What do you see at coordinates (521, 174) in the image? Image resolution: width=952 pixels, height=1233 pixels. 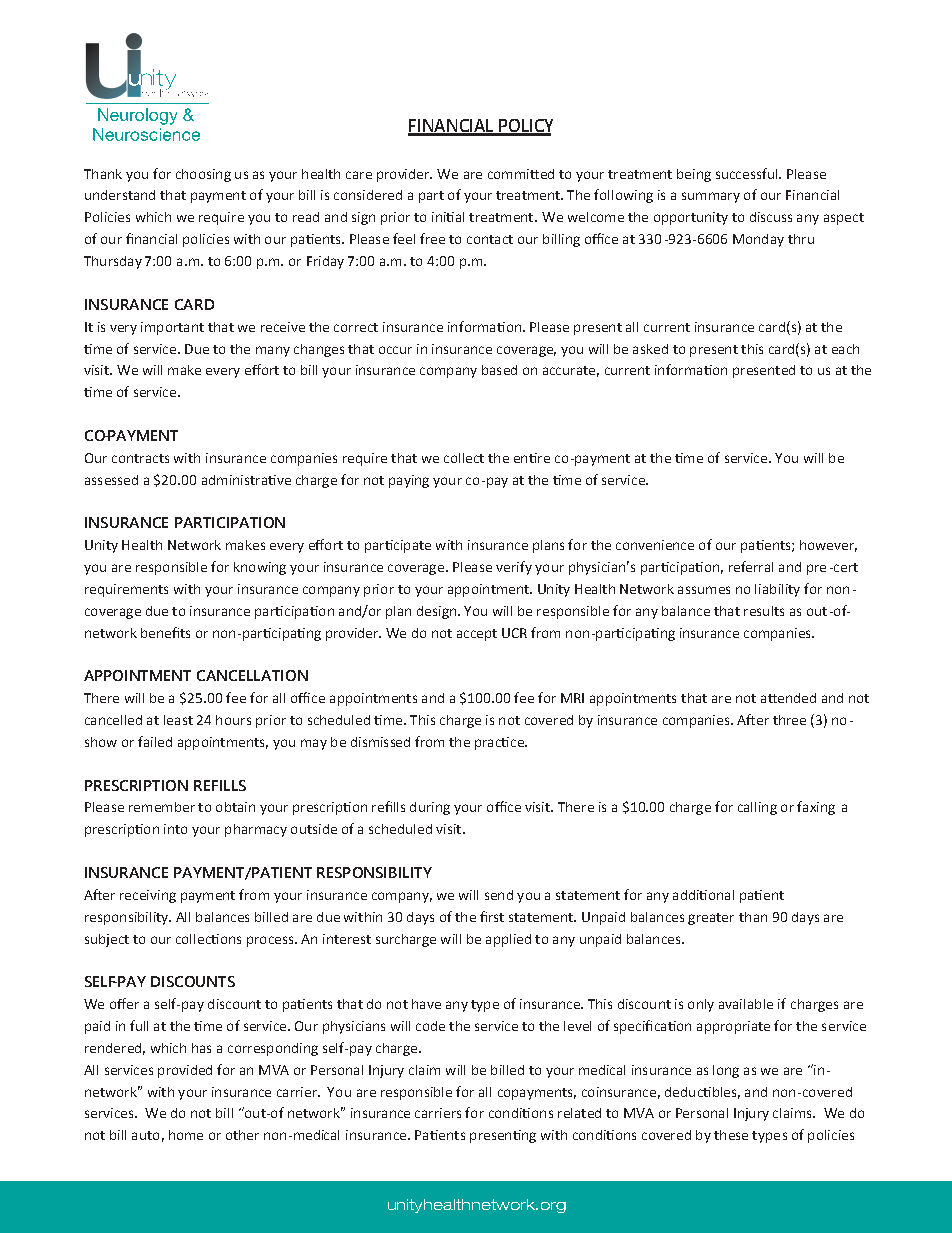 I see `committed` at bounding box center [521, 174].
